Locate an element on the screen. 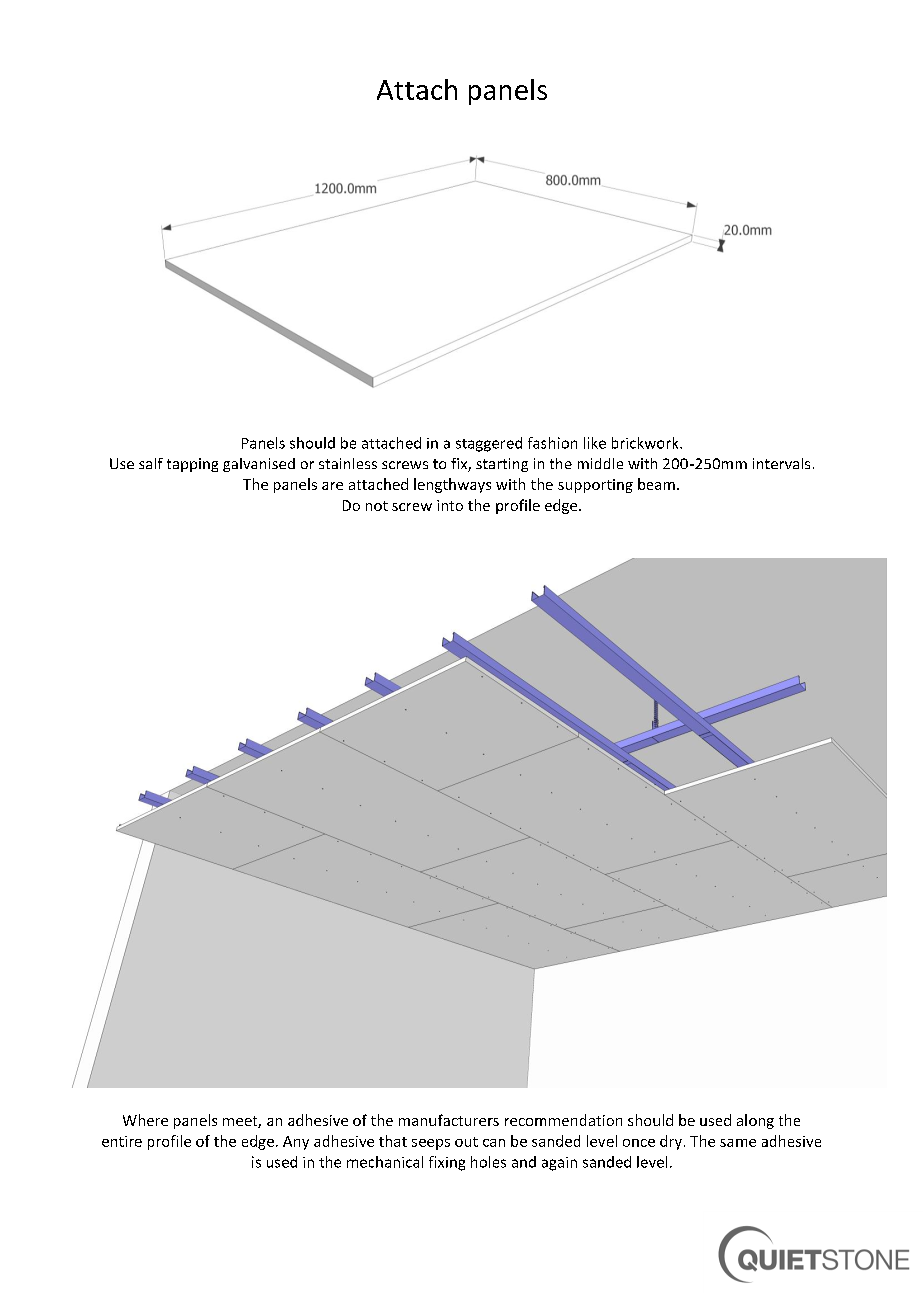  beam is located at coordinates (656, 484).
